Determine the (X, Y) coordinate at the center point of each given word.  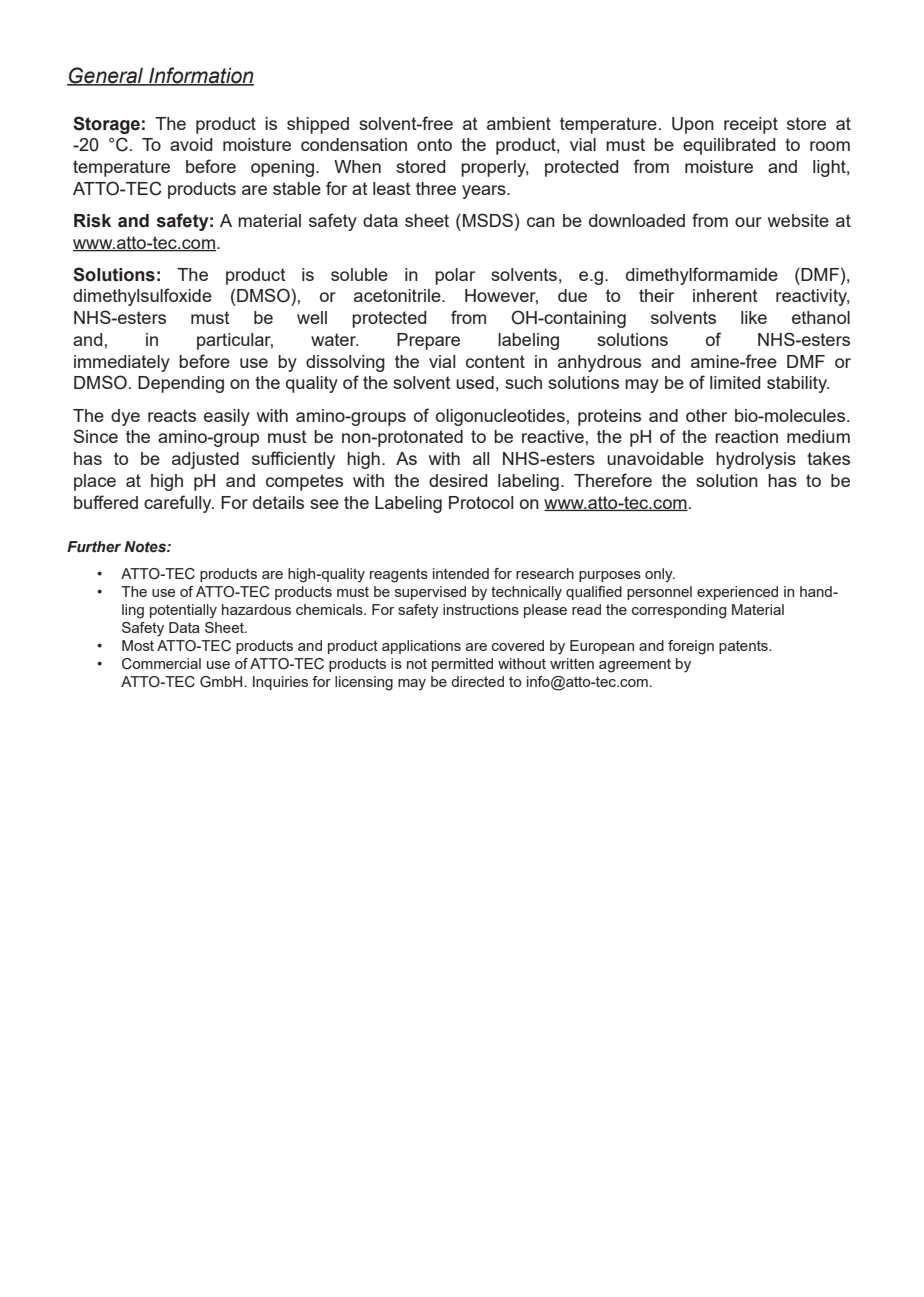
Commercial (161, 664)
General (106, 76)
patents (744, 647)
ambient (519, 123)
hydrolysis (756, 460)
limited (735, 382)
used (475, 382)
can (541, 222)
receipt (751, 125)
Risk (92, 221)
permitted (462, 665)
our (748, 222)
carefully (179, 504)
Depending (181, 384)
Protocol (481, 502)
